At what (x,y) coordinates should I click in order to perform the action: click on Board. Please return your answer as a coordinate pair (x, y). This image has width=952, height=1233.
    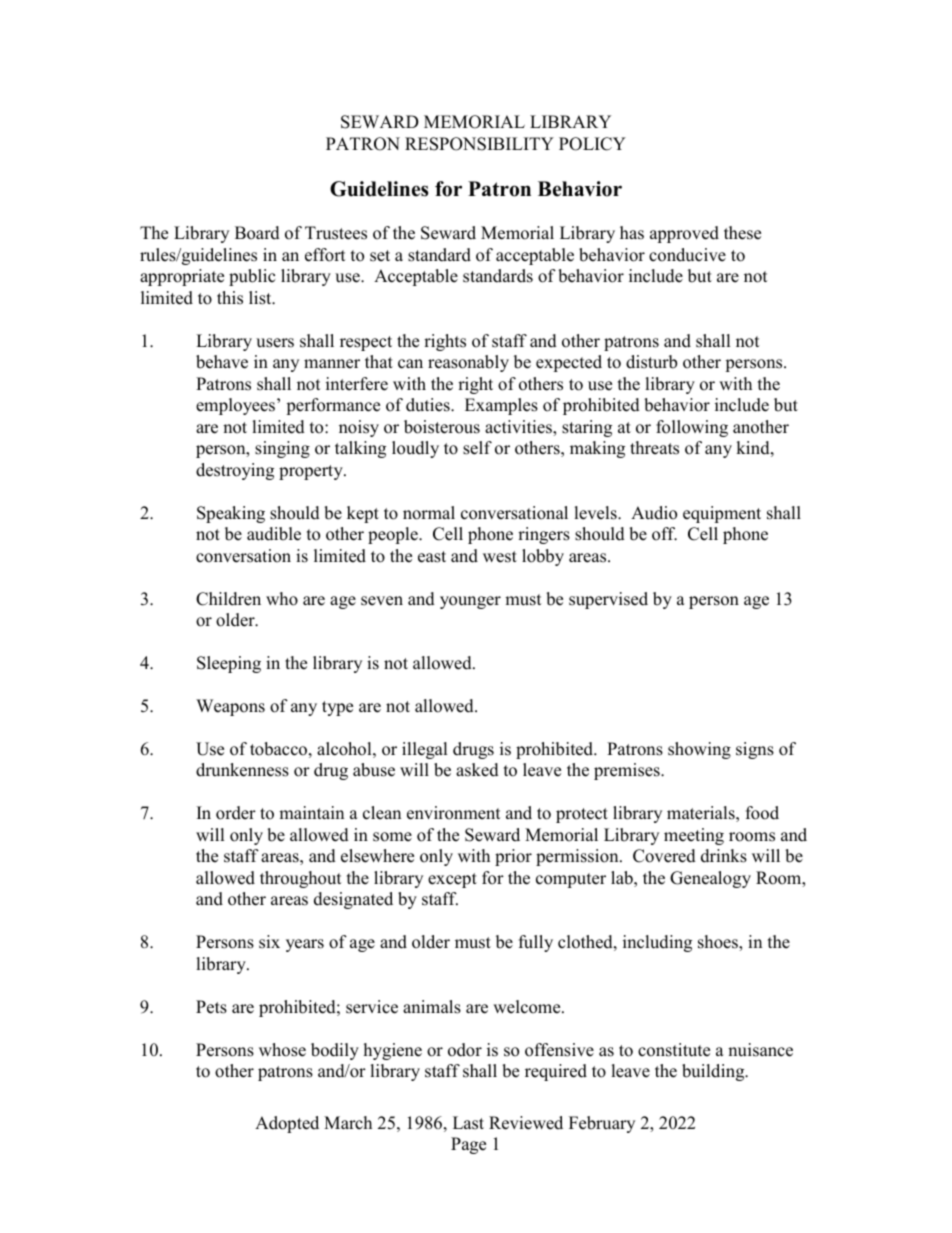
    Looking at the image, I should click on (257, 233).
